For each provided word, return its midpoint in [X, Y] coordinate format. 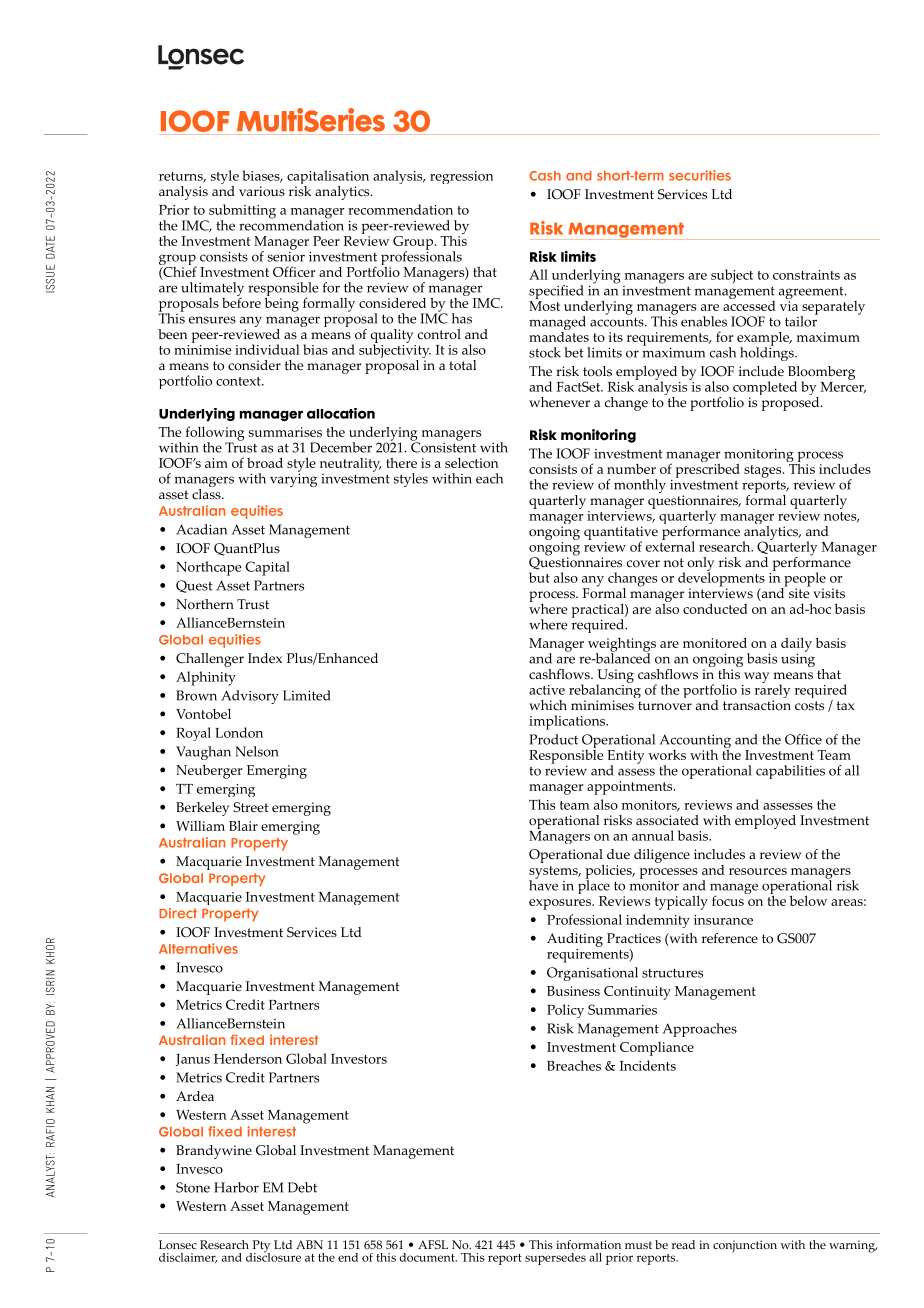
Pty [260, 1247]
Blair [243, 825]
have [543, 884]
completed [765, 389]
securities [700, 175]
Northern [205, 604]
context [239, 381]
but [539, 577]
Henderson [248, 1058]
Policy [565, 1011]
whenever [559, 402]
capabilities [790, 772]
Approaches [700, 1030]
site [798, 592]
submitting [241, 212]
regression [461, 177]
